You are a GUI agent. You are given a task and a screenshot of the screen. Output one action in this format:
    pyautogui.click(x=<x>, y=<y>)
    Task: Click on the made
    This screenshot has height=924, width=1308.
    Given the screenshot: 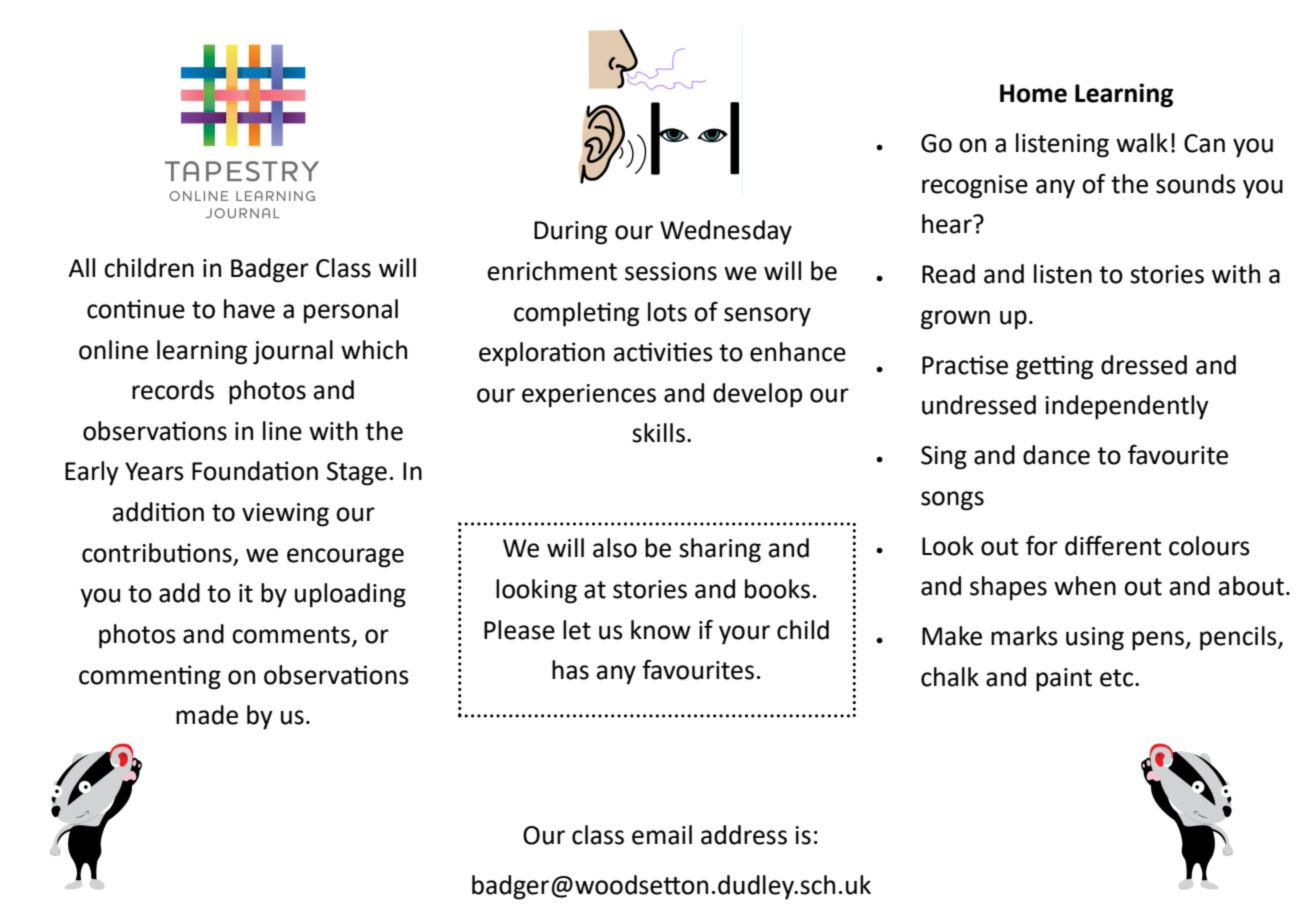 What is the action you would take?
    pyautogui.click(x=207, y=715)
